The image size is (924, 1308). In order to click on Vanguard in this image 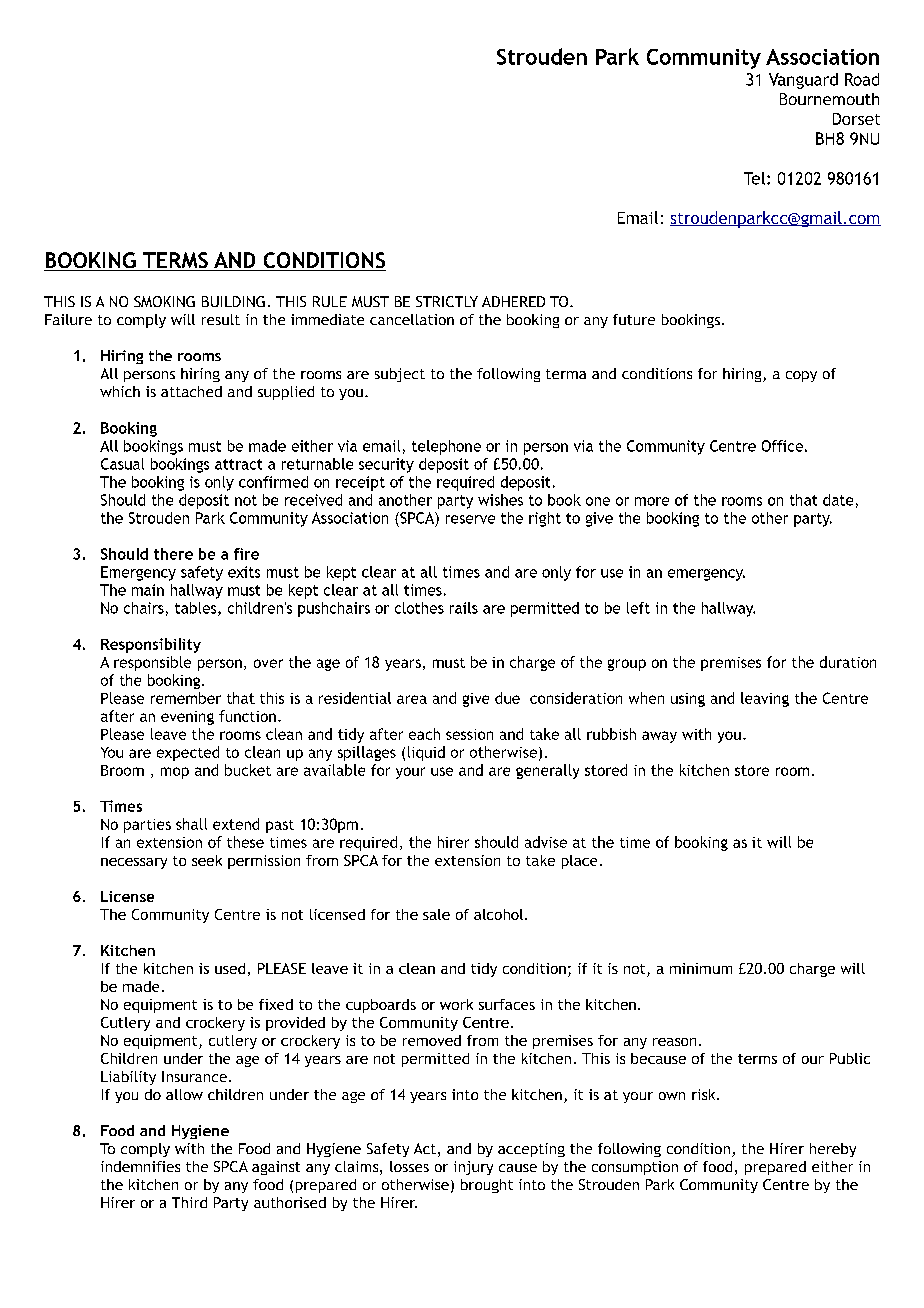, I will do `click(803, 81)`.
